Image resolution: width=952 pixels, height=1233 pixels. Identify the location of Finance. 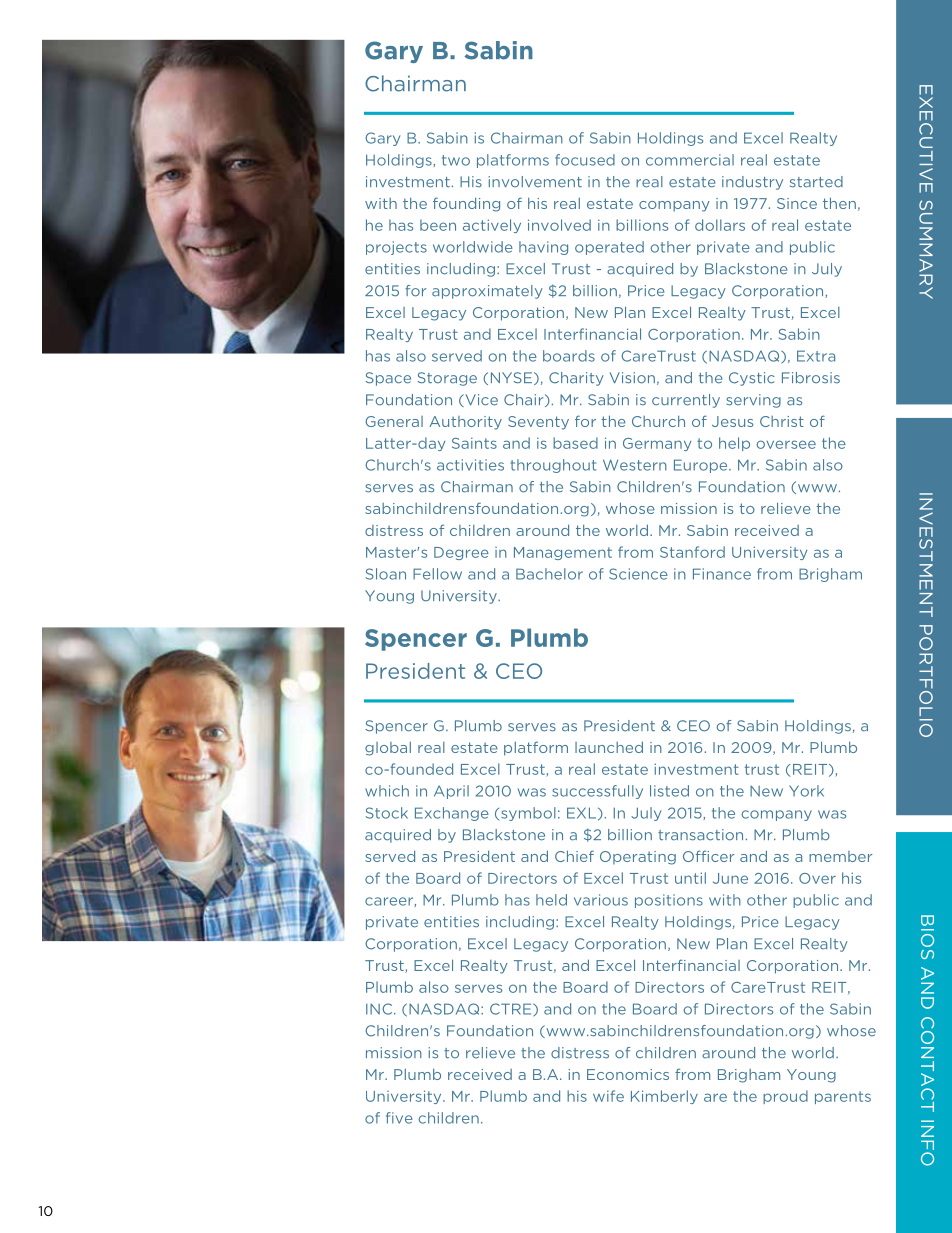
(722, 574).
